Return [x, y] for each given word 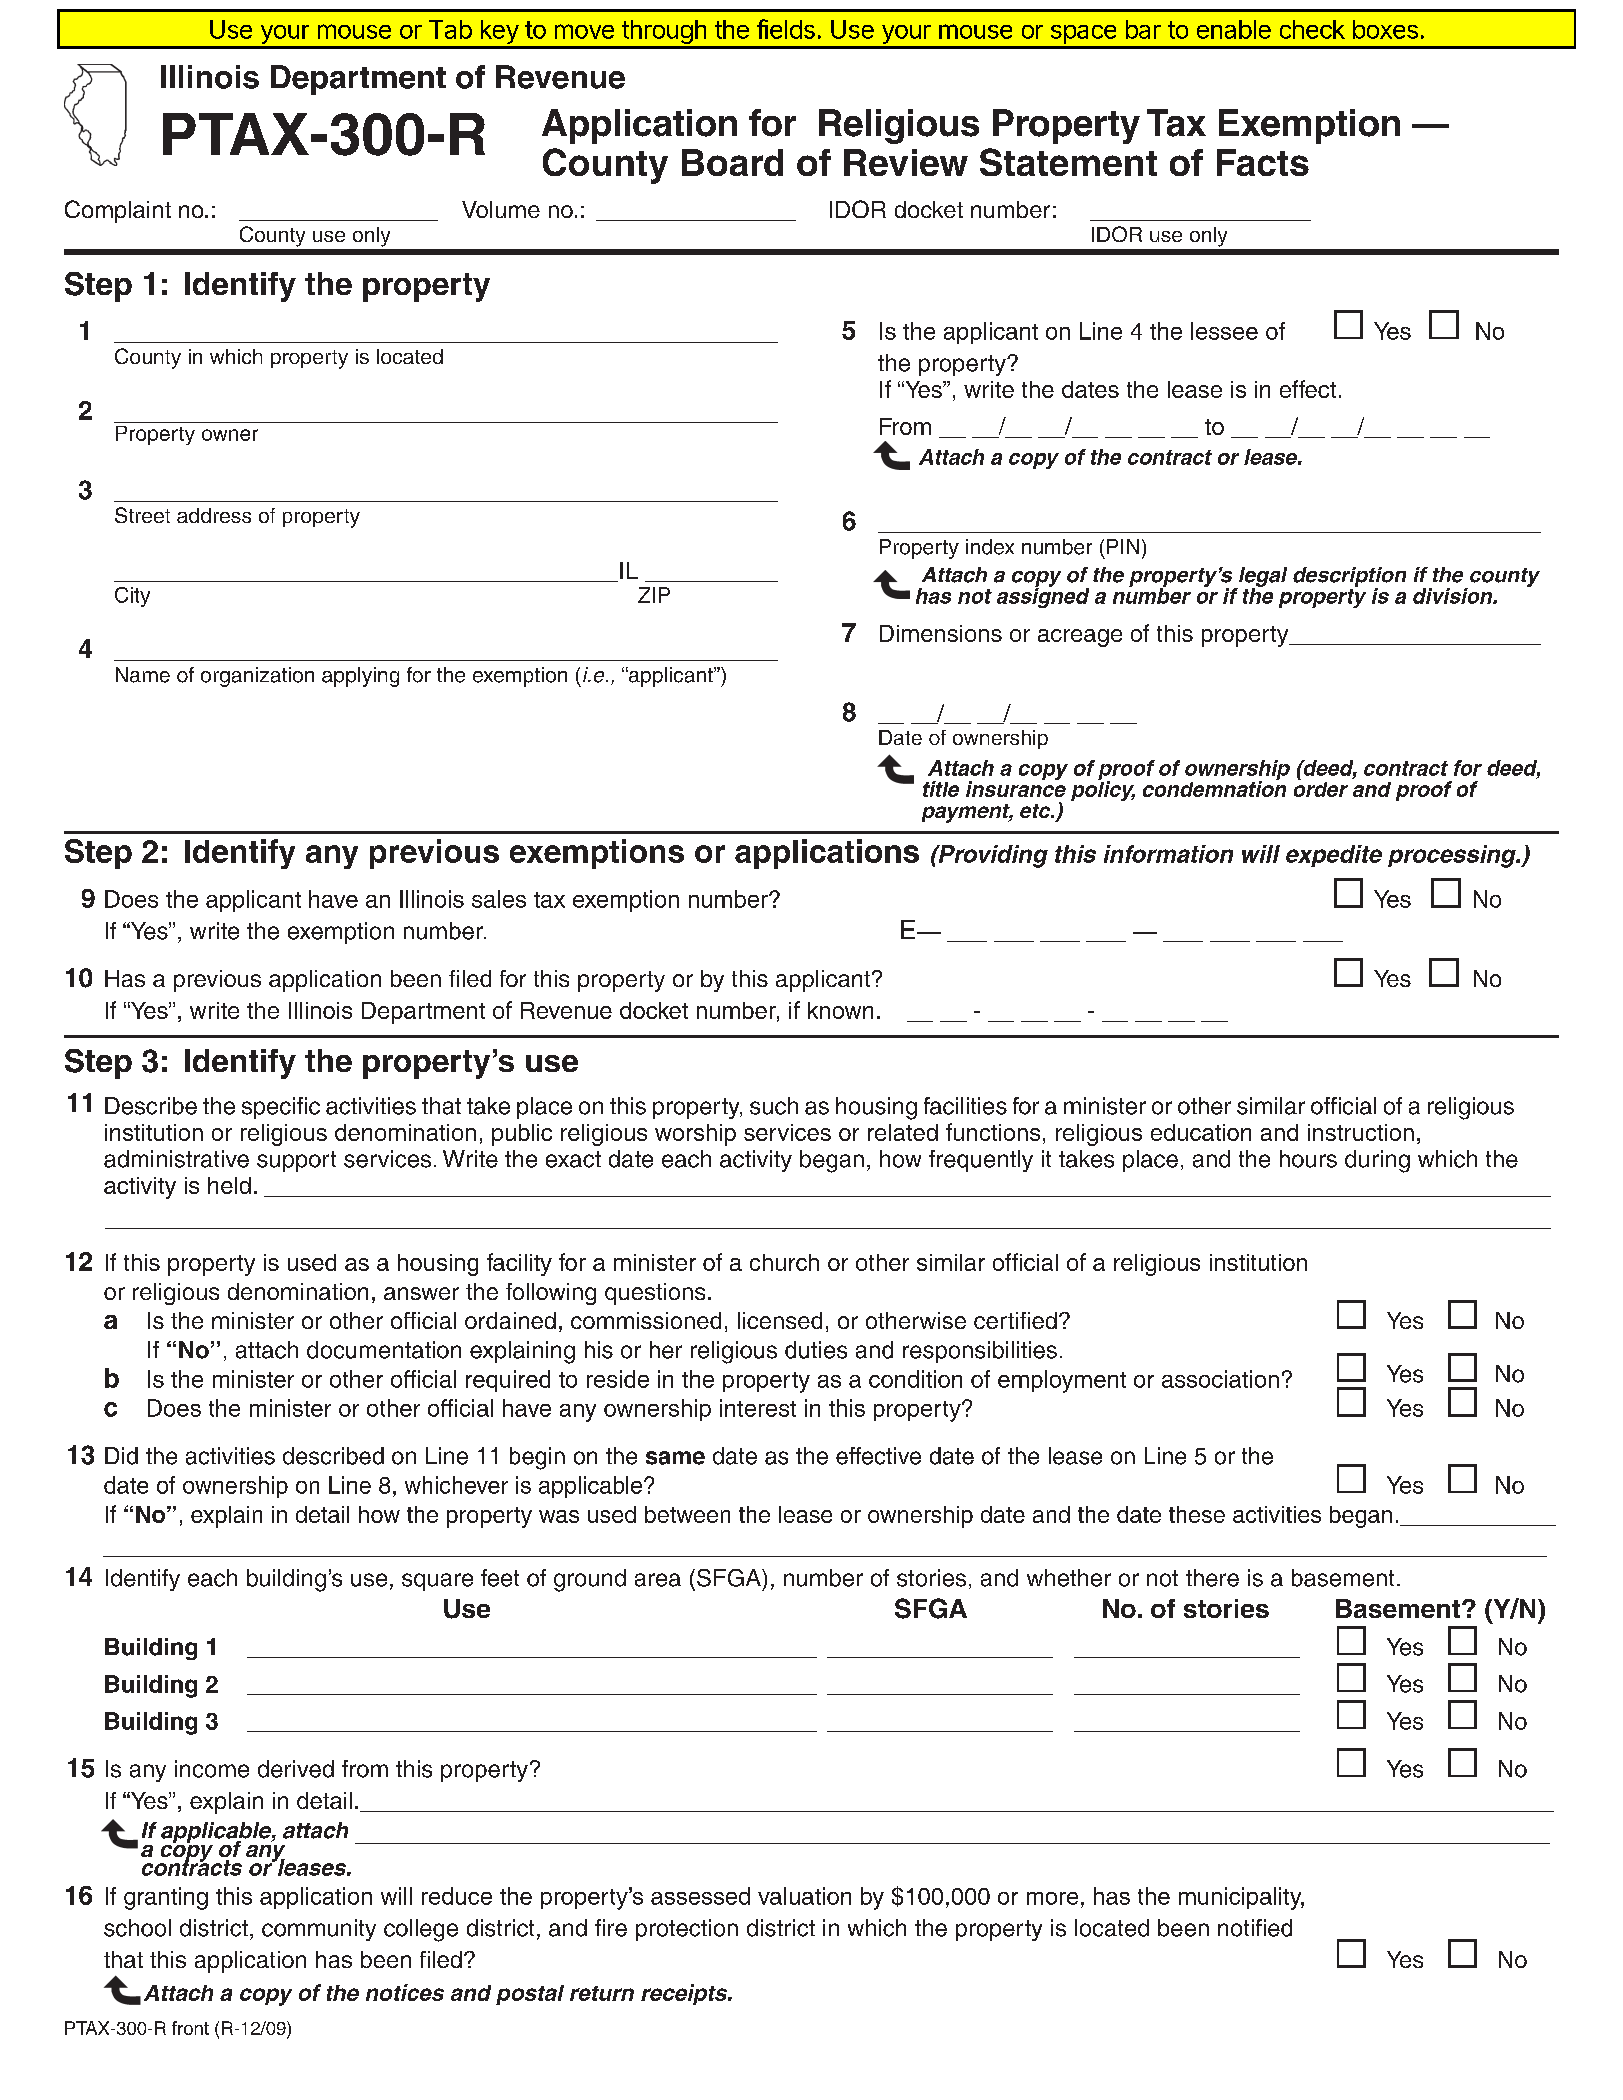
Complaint [118, 211]
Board [732, 162]
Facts [1263, 162]
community [319, 1930]
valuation [804, 1896]
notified [1255, 1928]
